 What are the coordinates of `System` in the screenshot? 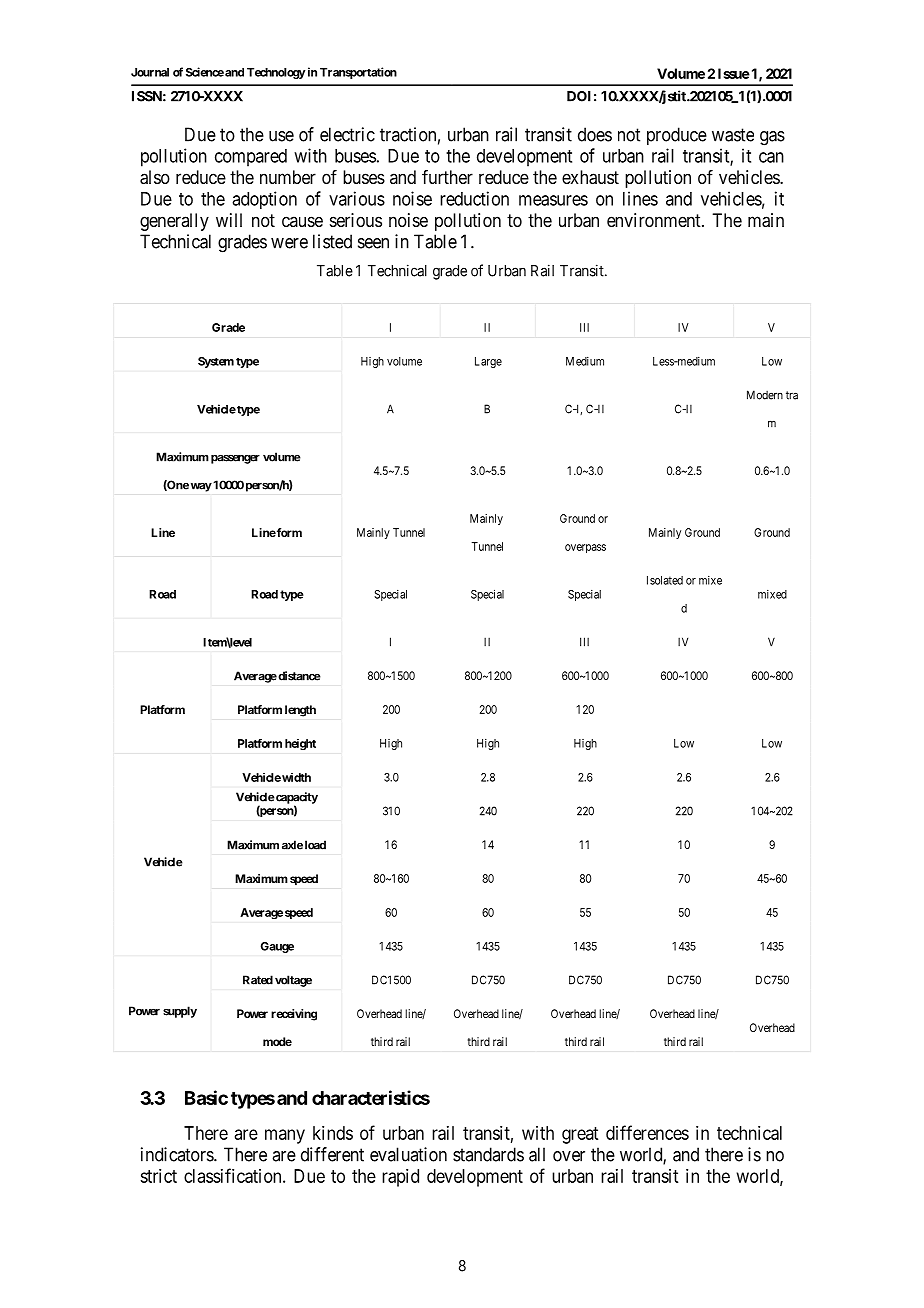 It's located at (216, 362).
